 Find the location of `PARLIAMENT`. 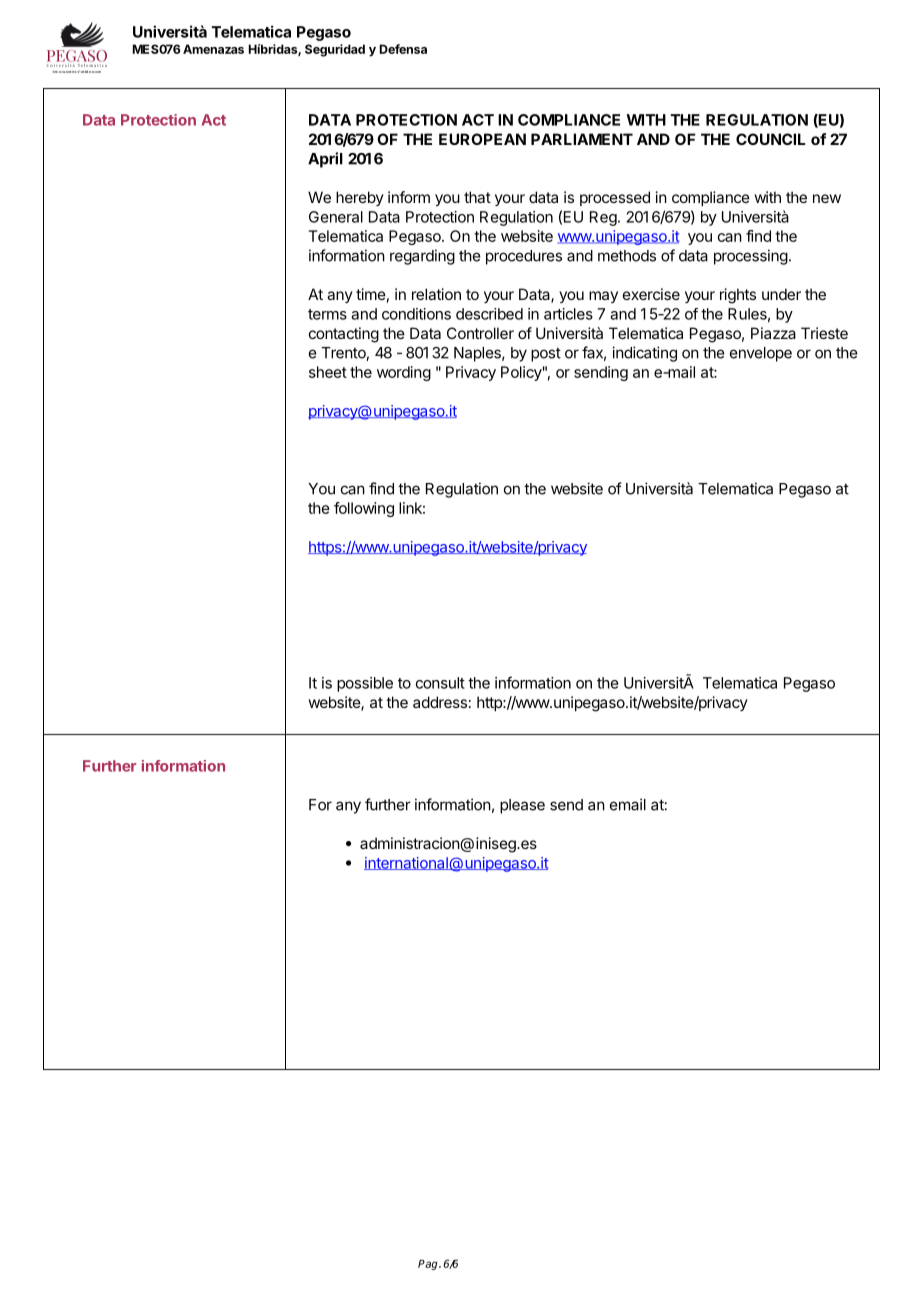

PARLIAMENT is located at coordinates (582, 139).
